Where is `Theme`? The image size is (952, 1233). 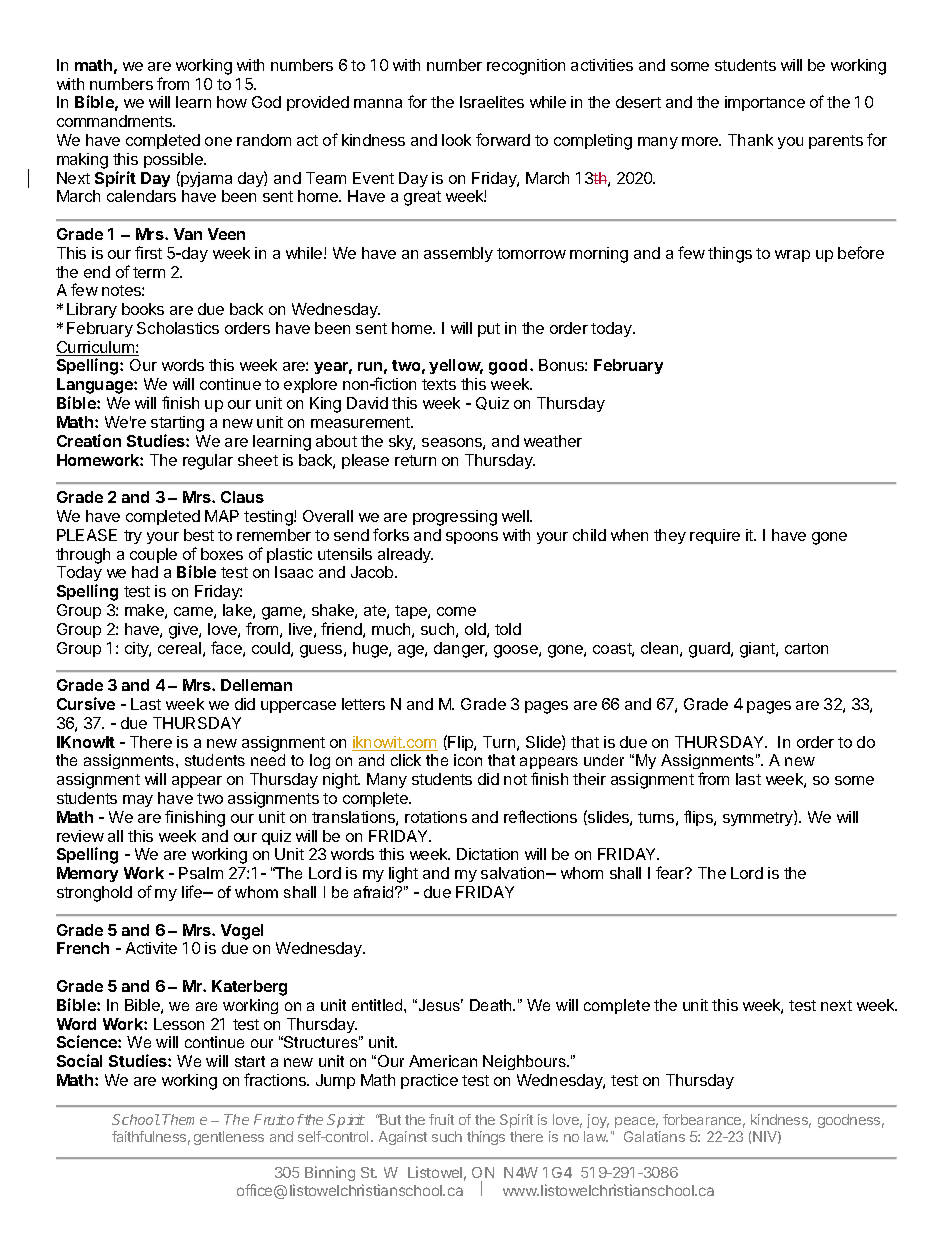
Theme is located at coordinates (184, 1119).
